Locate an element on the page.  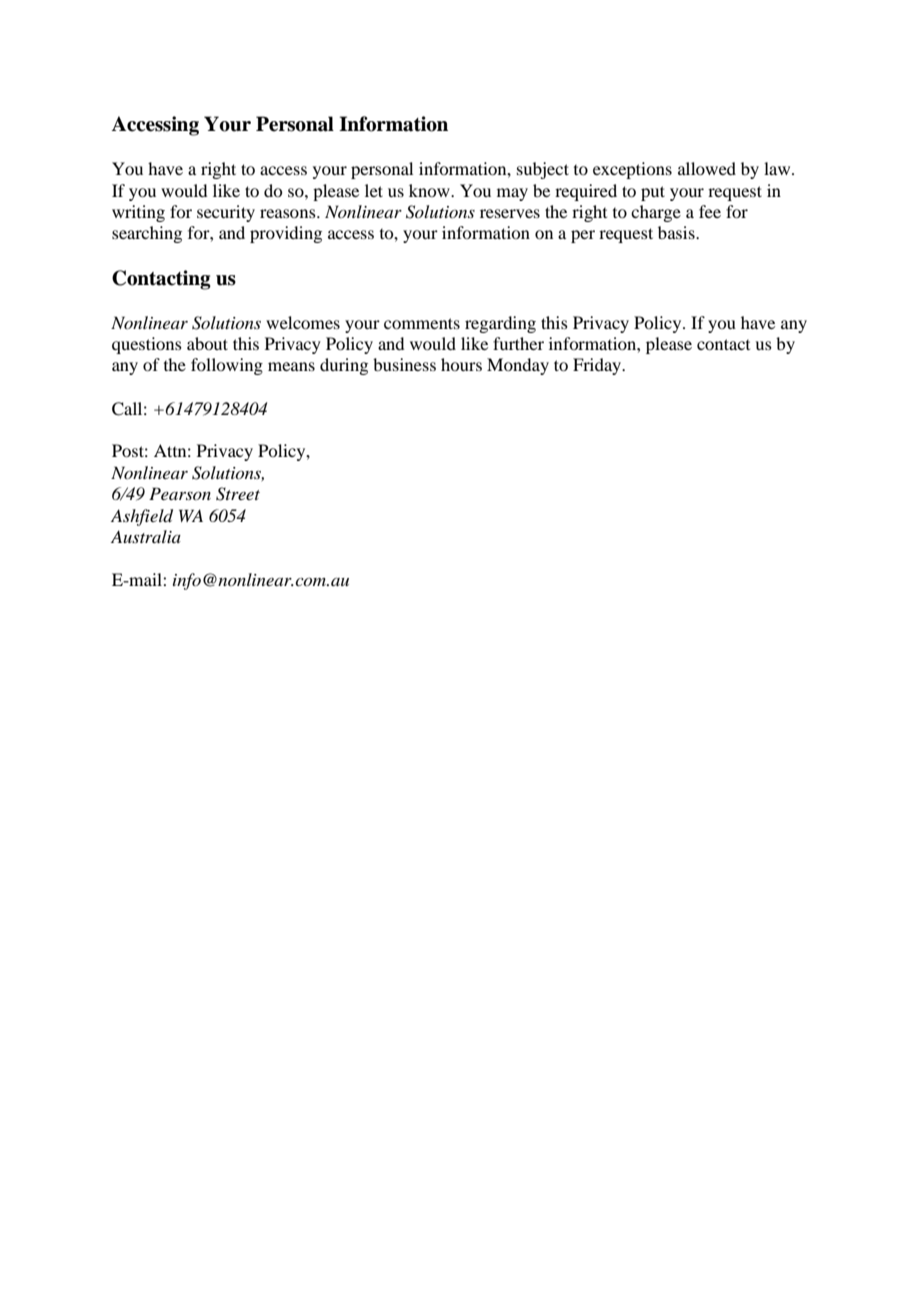
hours is located at coordinates (461, 364).
